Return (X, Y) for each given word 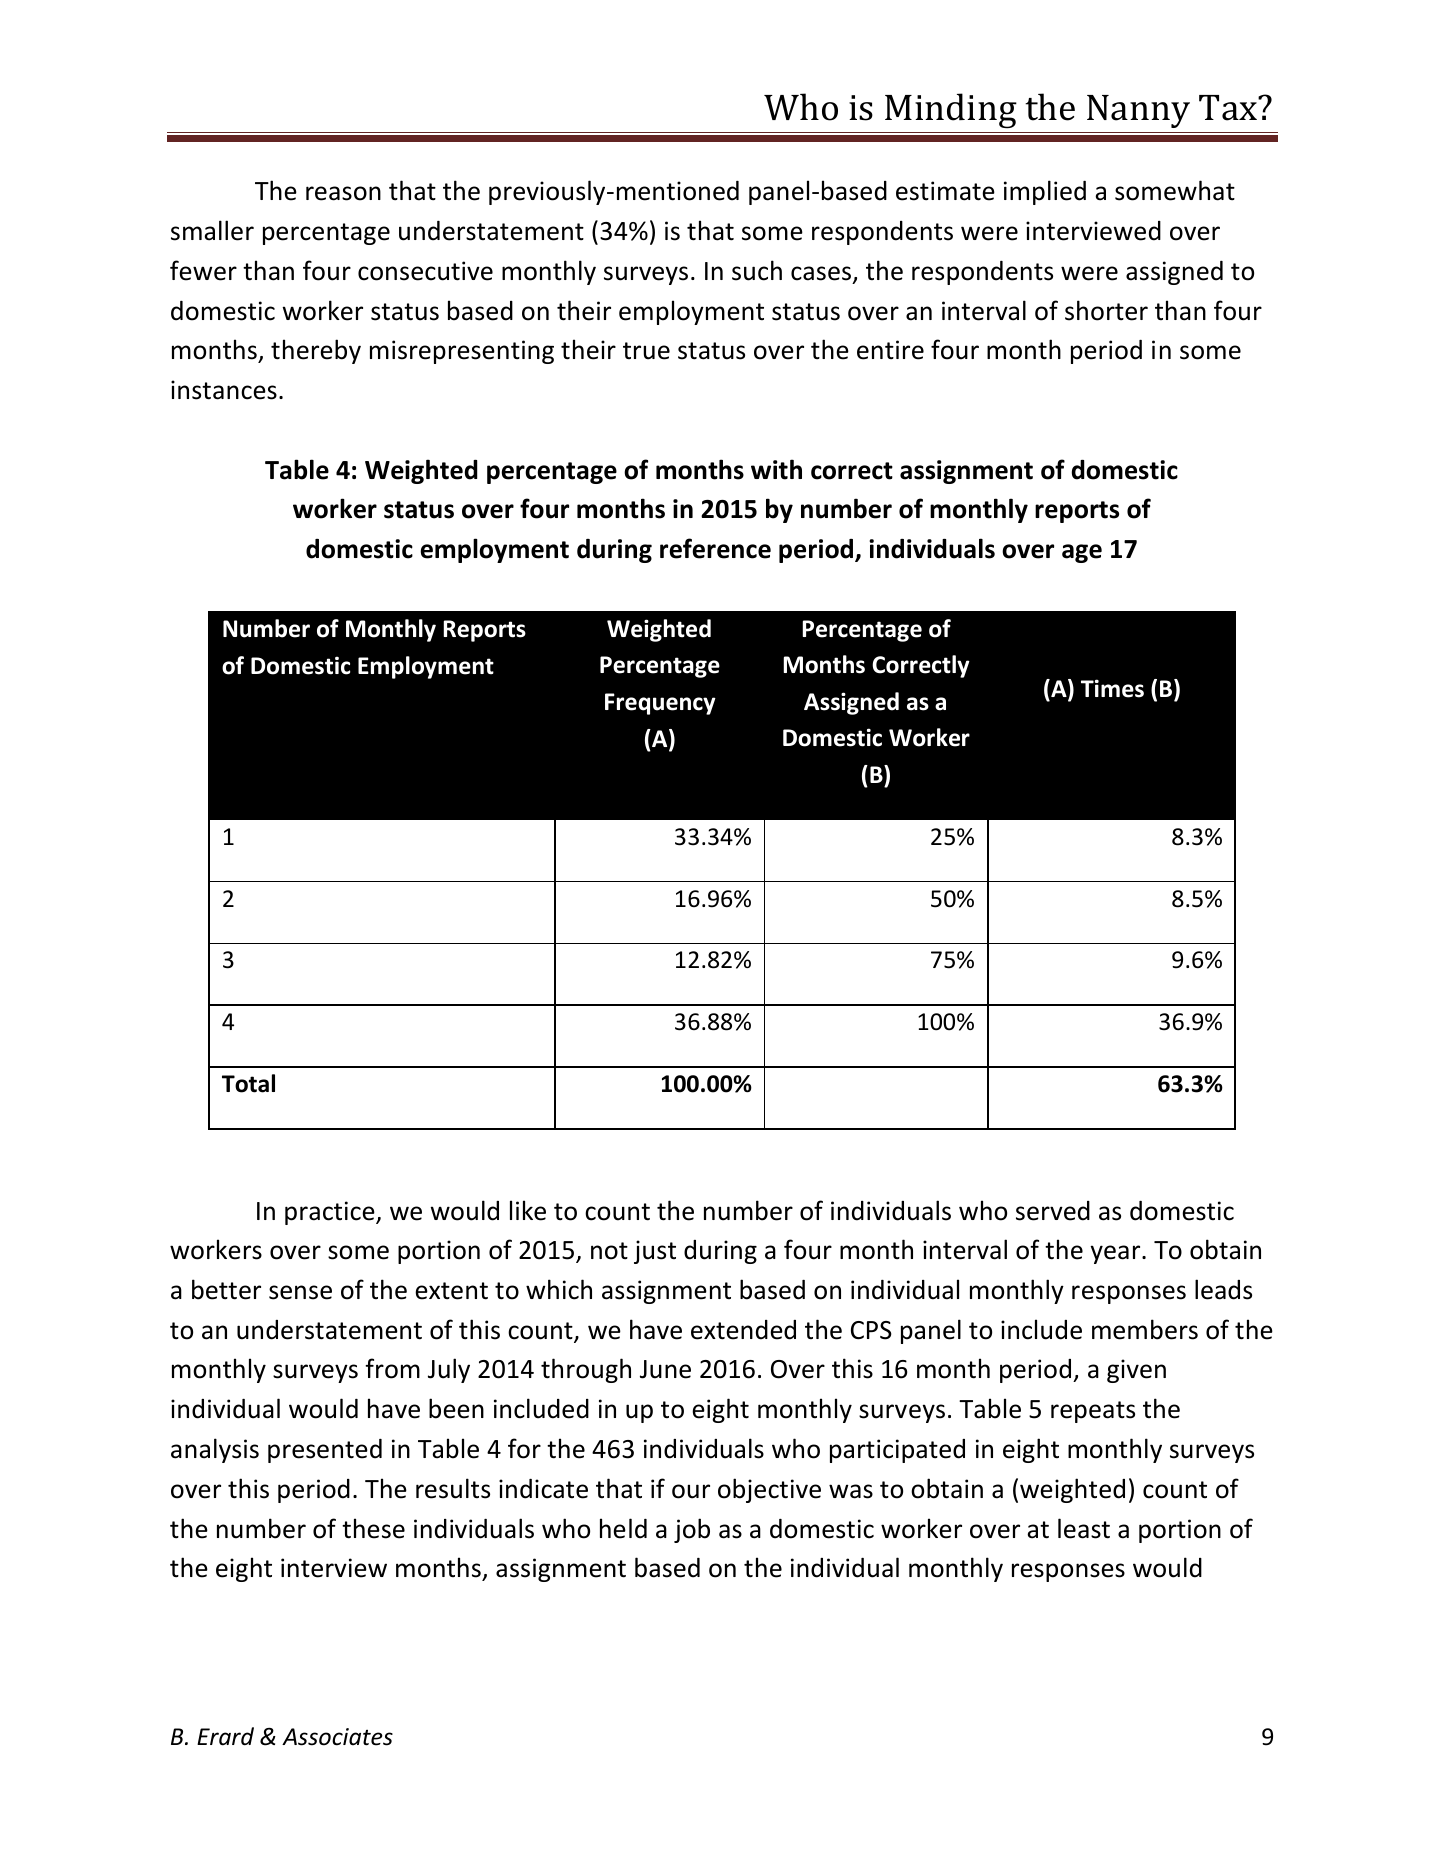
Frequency (660, 704)
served (1053, 1211)
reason (343, 193)
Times (1112, 688)
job (692, 1530)
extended (743, 1330)
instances (224, 390)
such (757, 270)
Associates (337, 1737)
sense (300, 1292)
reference (715, 548)
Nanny (1138, 111)
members (1145, 1329)
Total (248, 1083)
